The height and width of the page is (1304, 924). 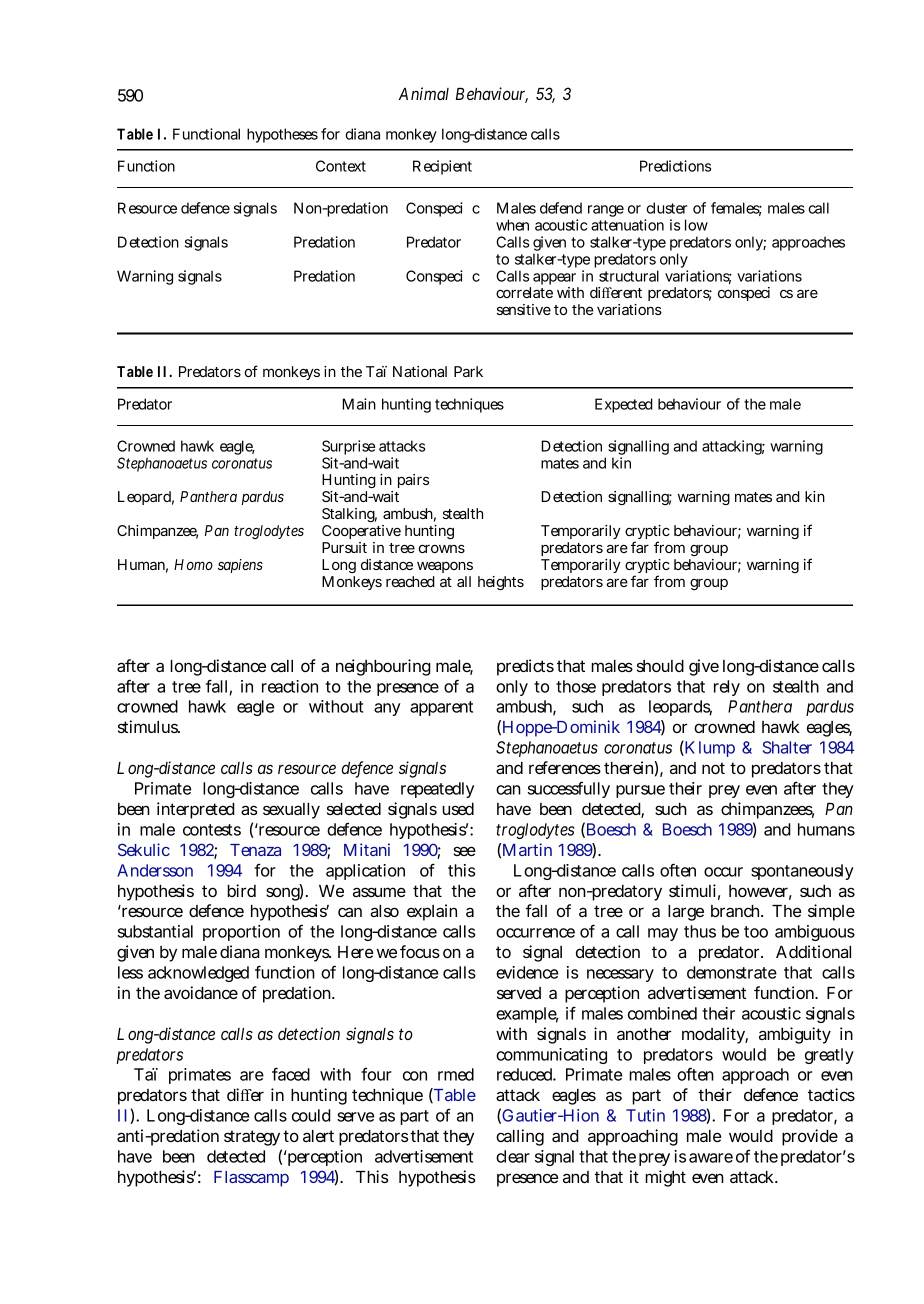 What do you see at coordinates (629, 276) in the page?
I see `structural` at bounding box center [629, 276].
